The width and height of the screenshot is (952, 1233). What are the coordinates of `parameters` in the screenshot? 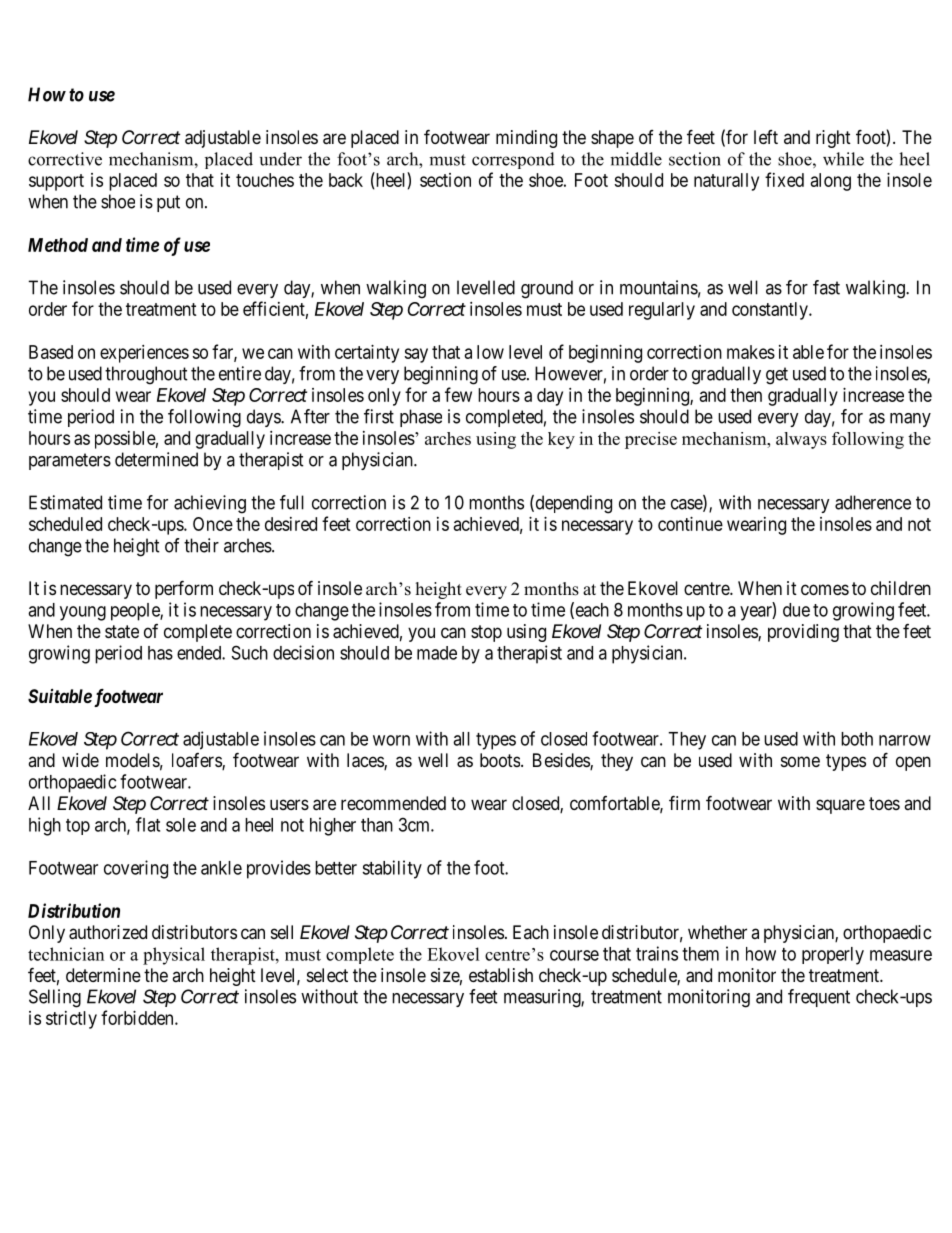 It's located at (70, 461).
